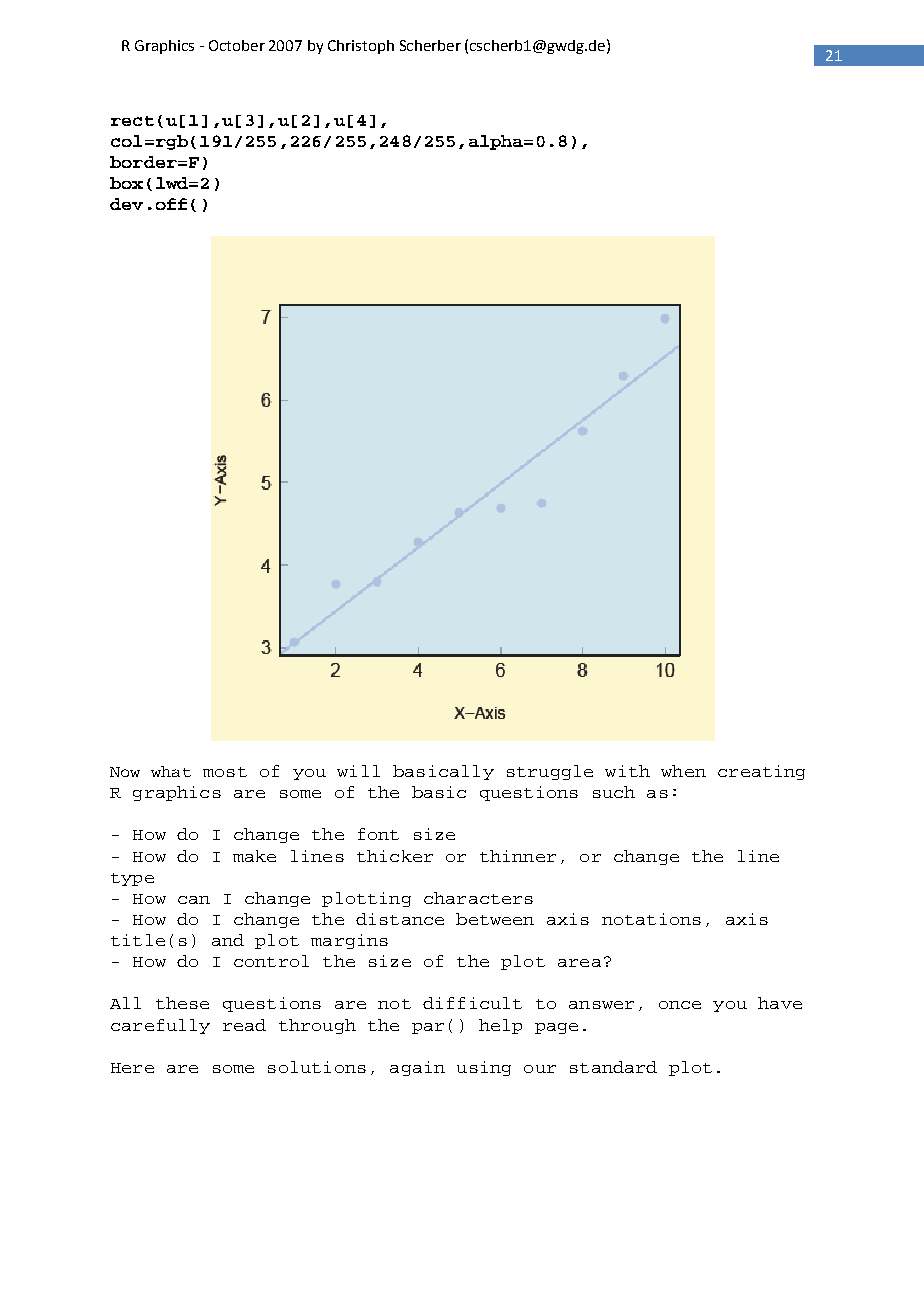  I want to click on October, so click(237, 45).
